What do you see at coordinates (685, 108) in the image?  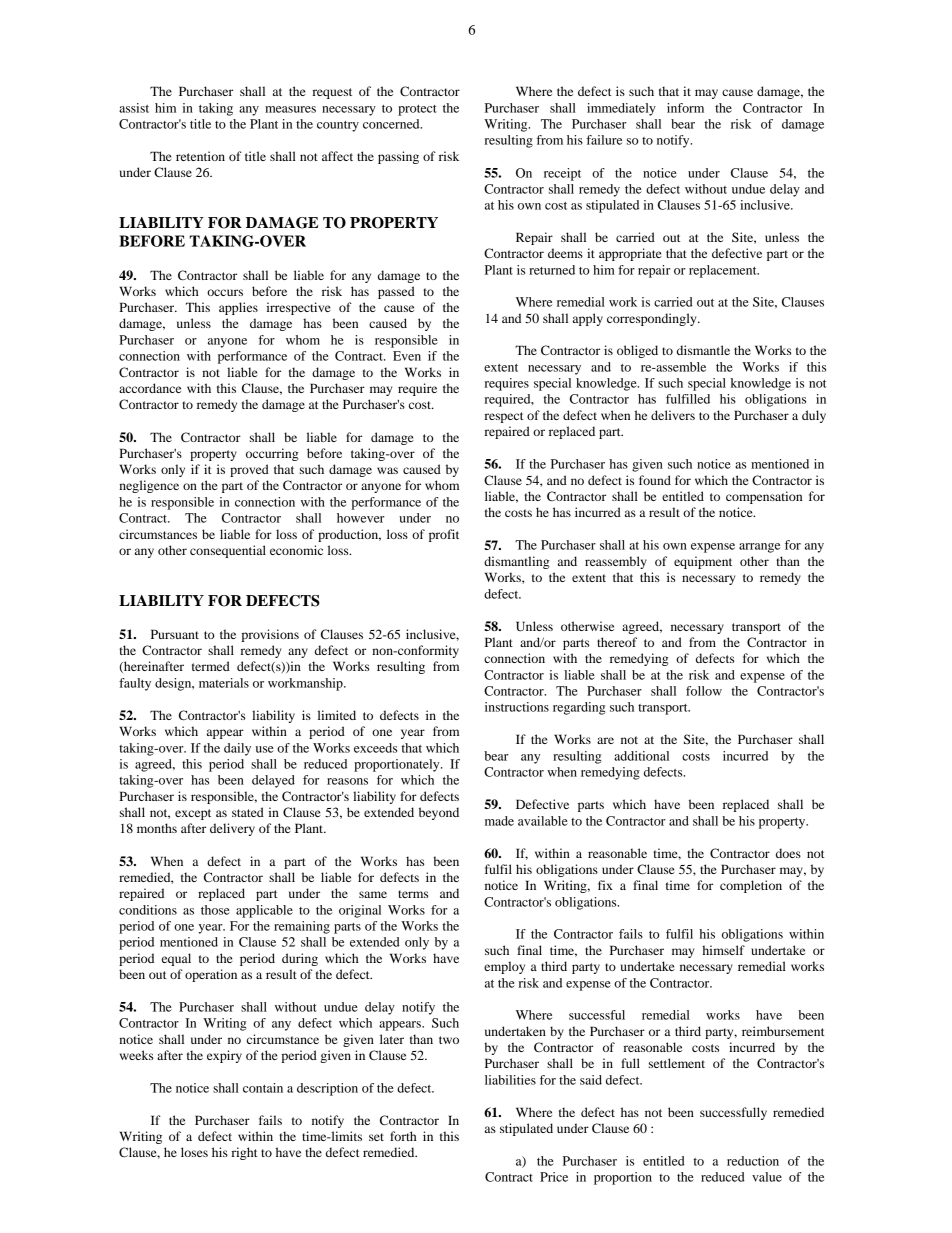 I see `inform` at bounding box center [685, 108].
